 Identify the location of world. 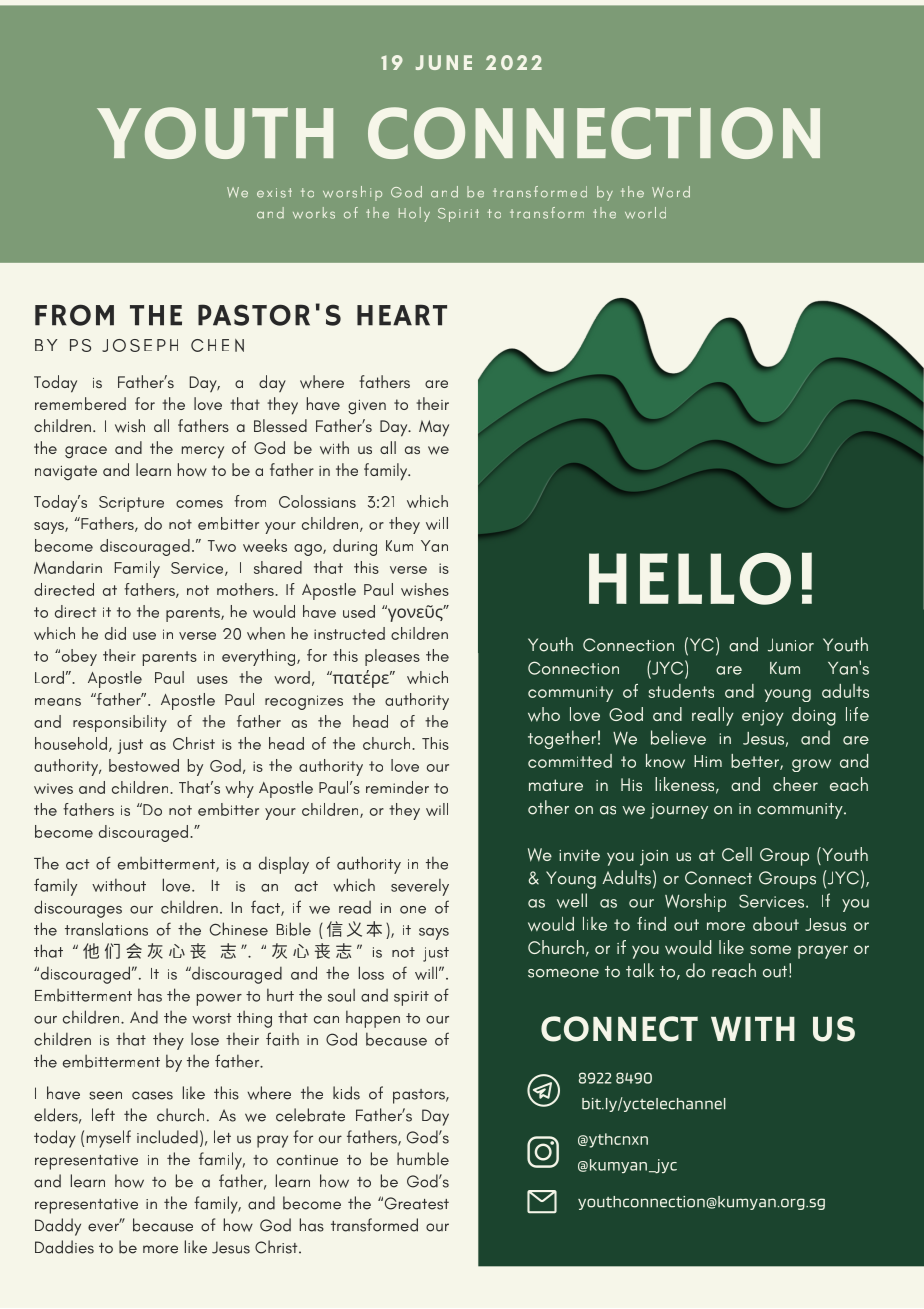
(645, 213).
